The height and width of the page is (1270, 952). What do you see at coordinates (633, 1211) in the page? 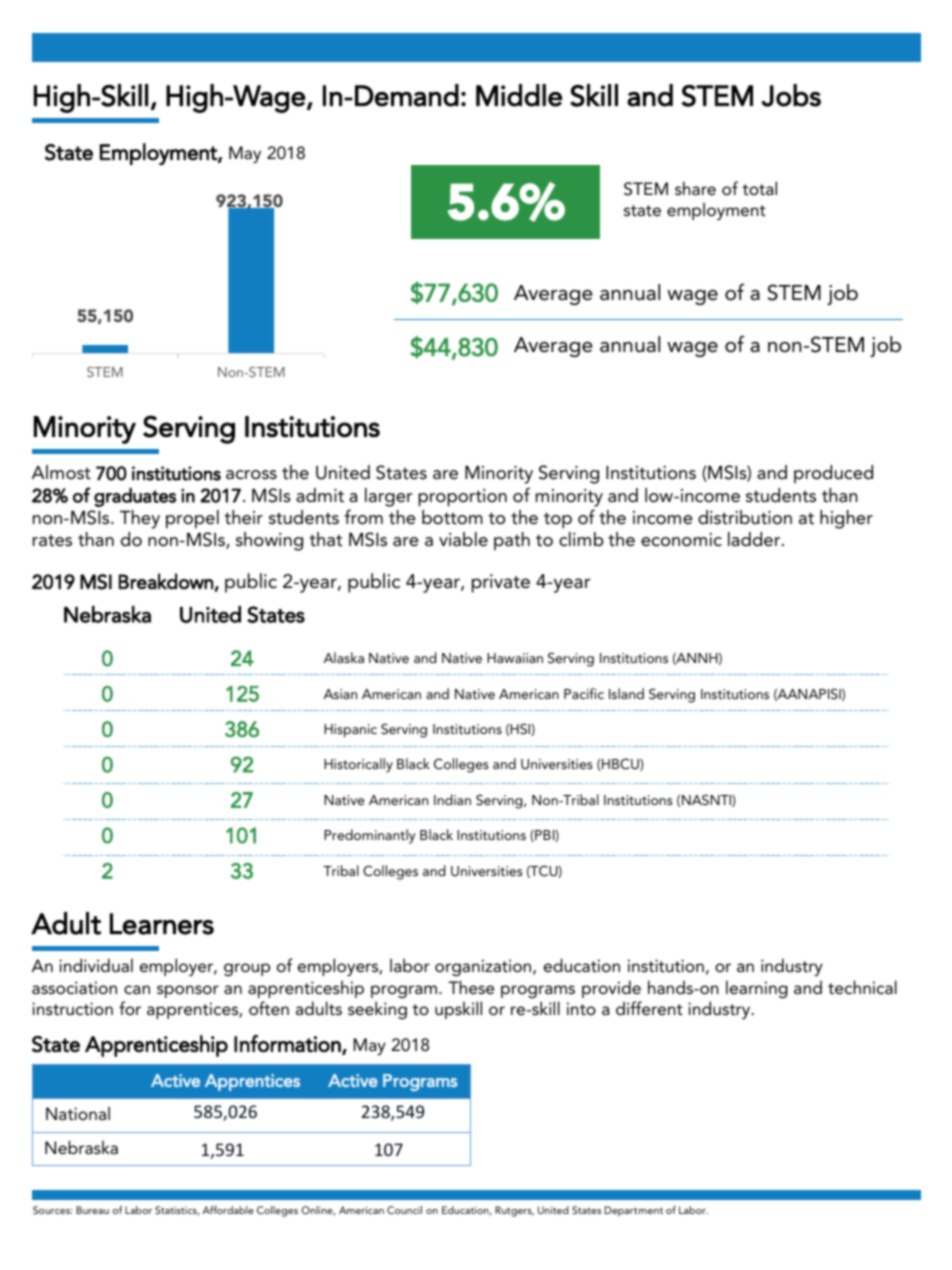
I see `Department` at bounding box center [633, 1211].
